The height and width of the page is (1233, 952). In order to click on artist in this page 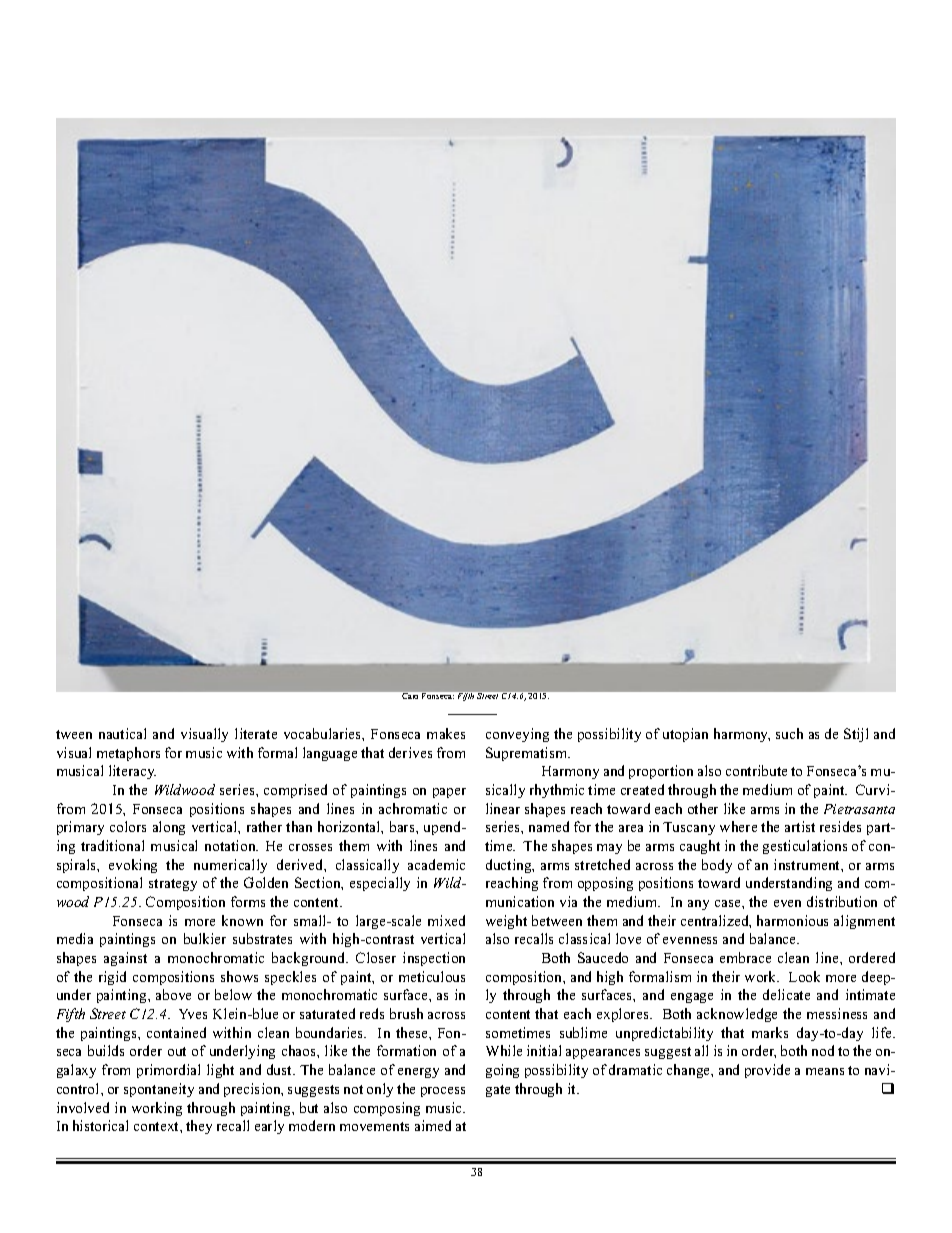, I will do `click(800, 826)`.
